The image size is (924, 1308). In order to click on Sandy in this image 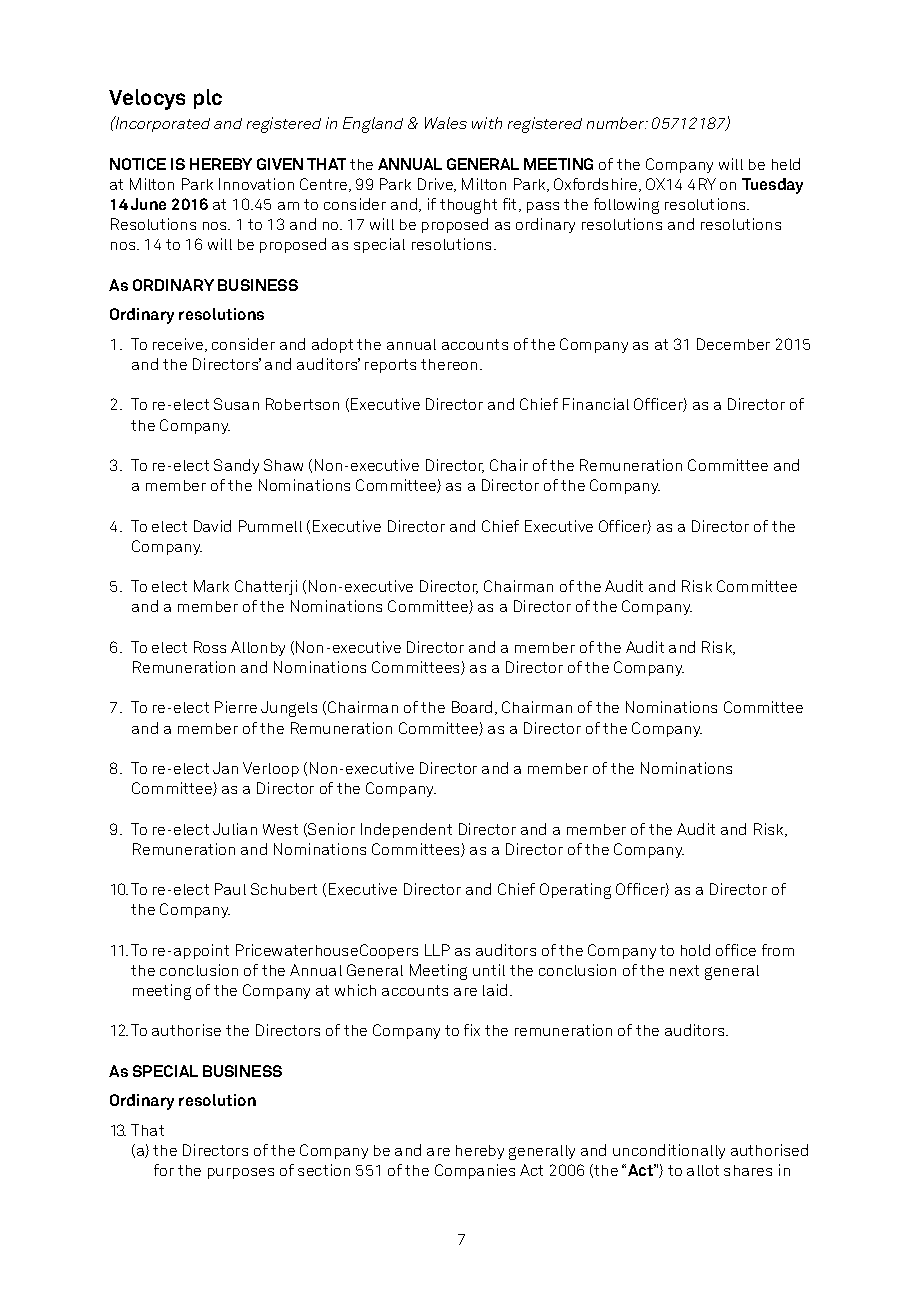, I will do `click(236, 466)`.
